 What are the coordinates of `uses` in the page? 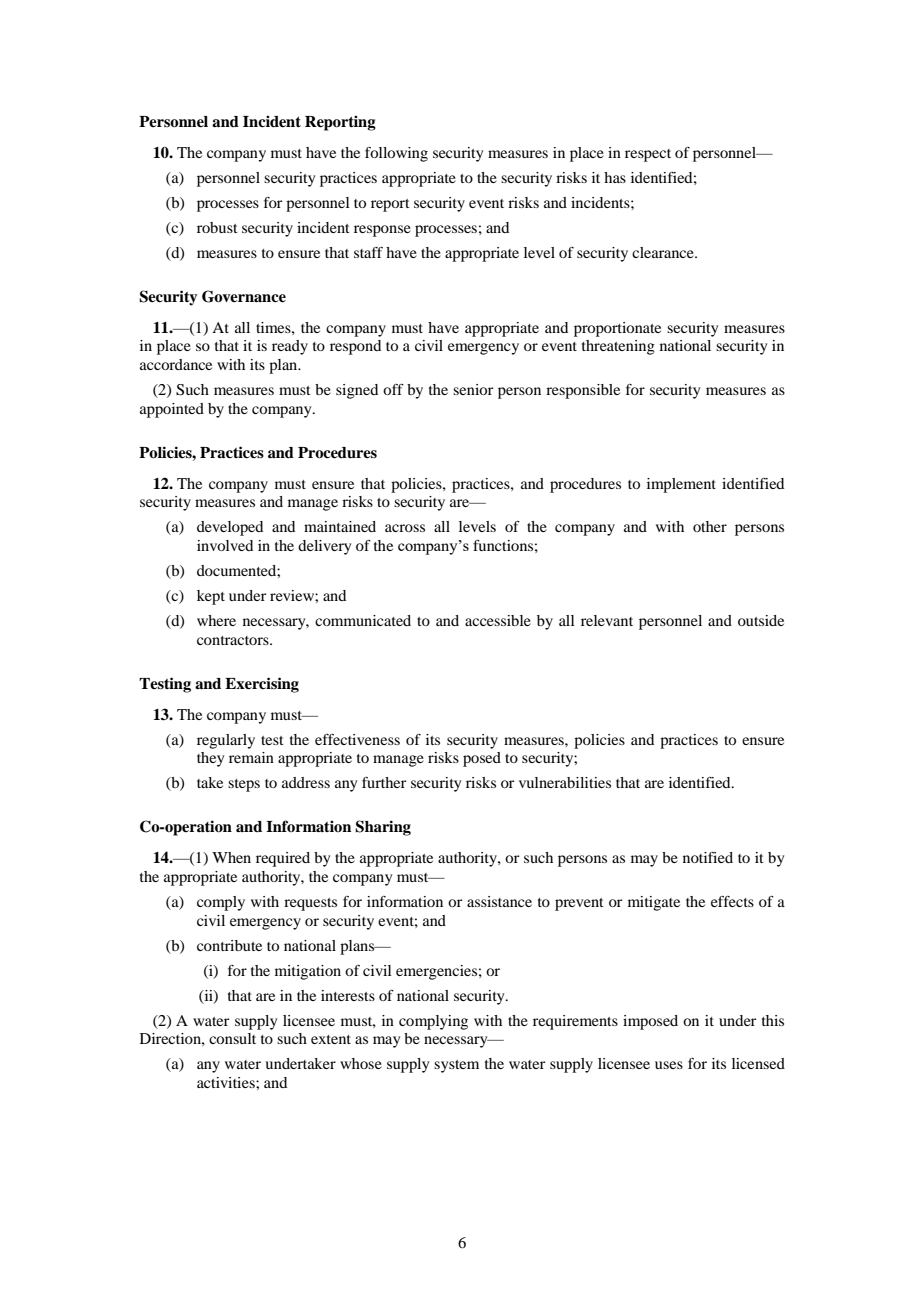 It's located at (669, 1065).
